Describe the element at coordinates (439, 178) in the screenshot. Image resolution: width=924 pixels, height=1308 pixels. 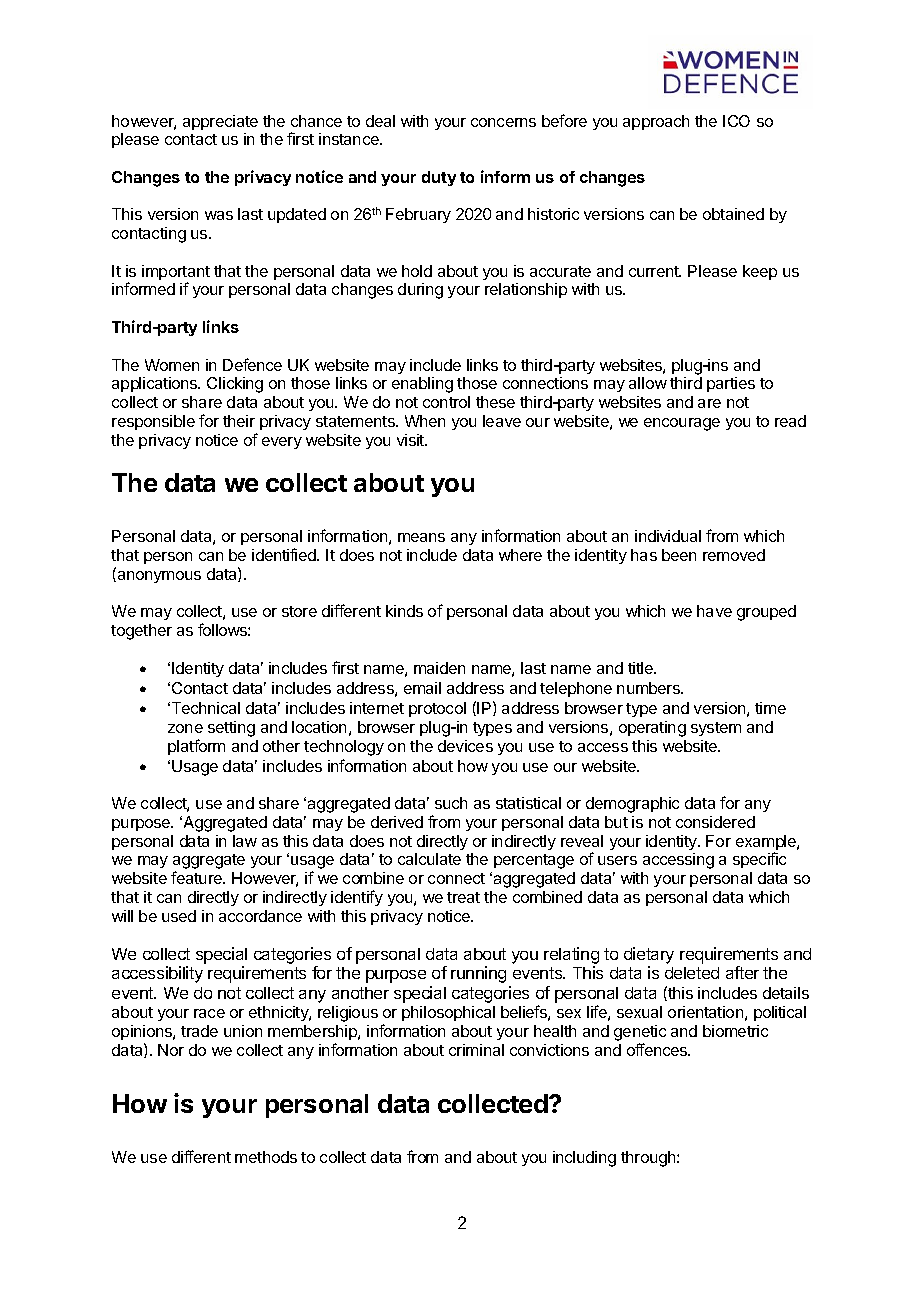
I see `duty` at that location.
